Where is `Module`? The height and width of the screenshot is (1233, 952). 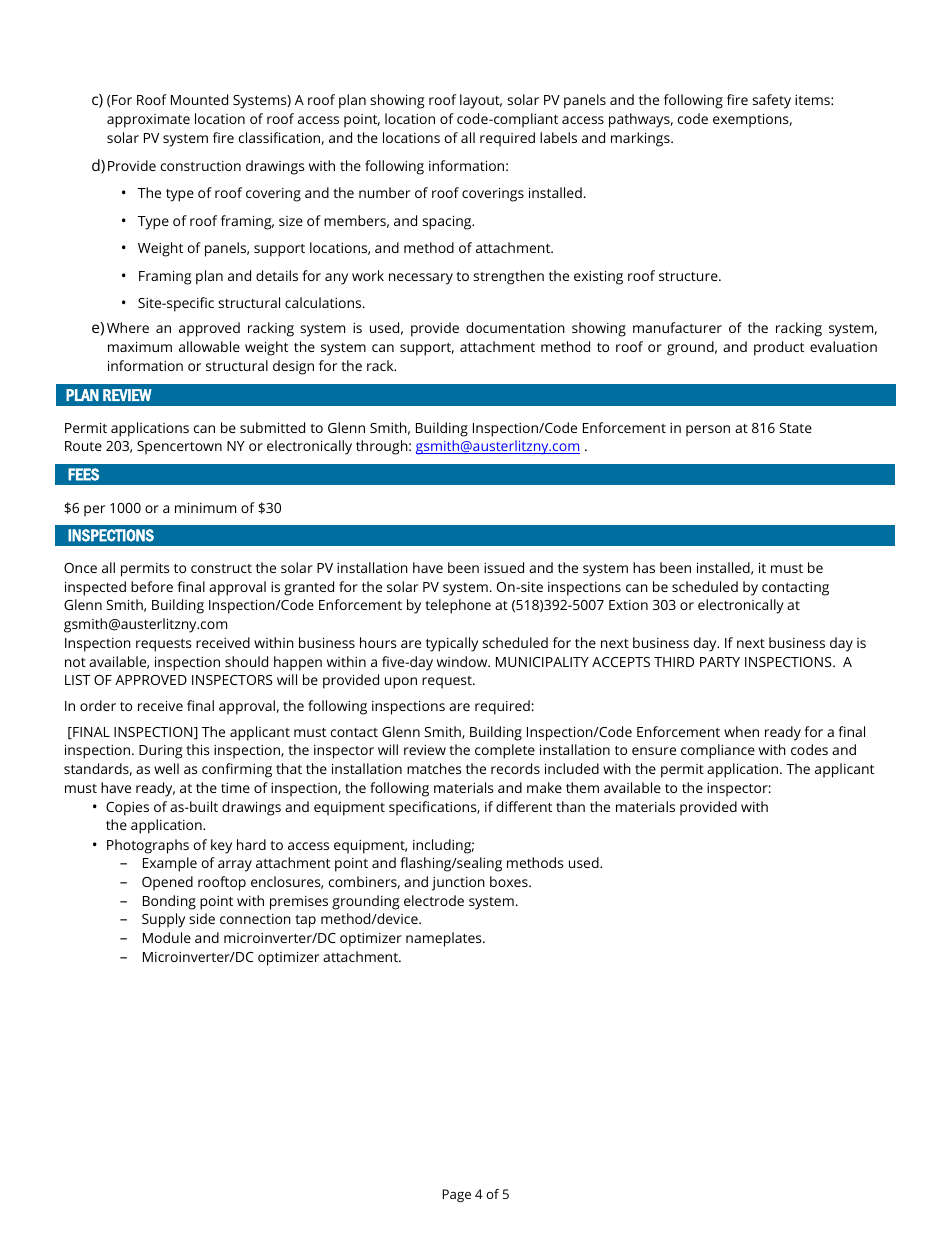
Module is located at coordinates (167, 937).
